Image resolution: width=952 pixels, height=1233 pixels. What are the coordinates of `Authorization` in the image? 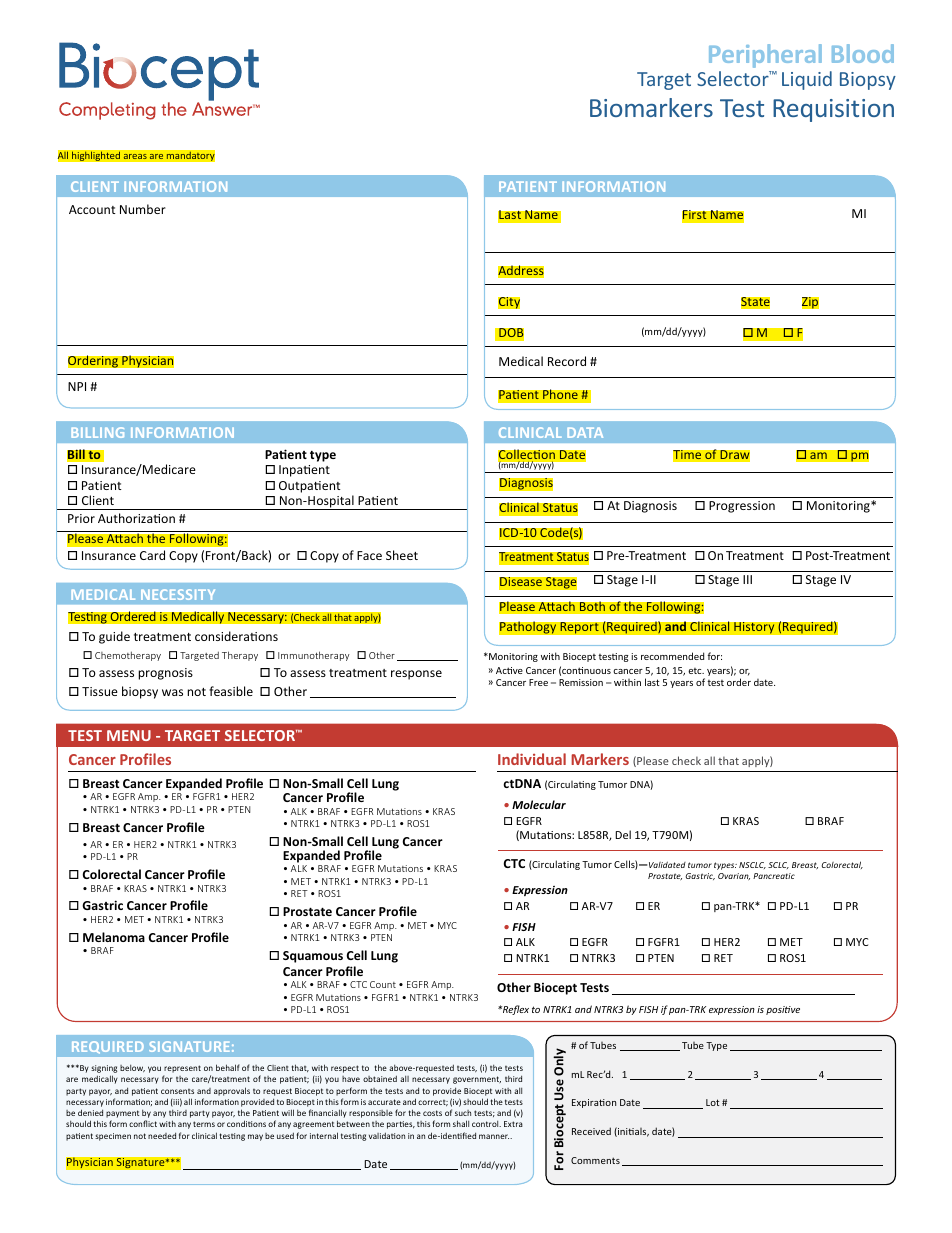 It's located at (136, 518).
